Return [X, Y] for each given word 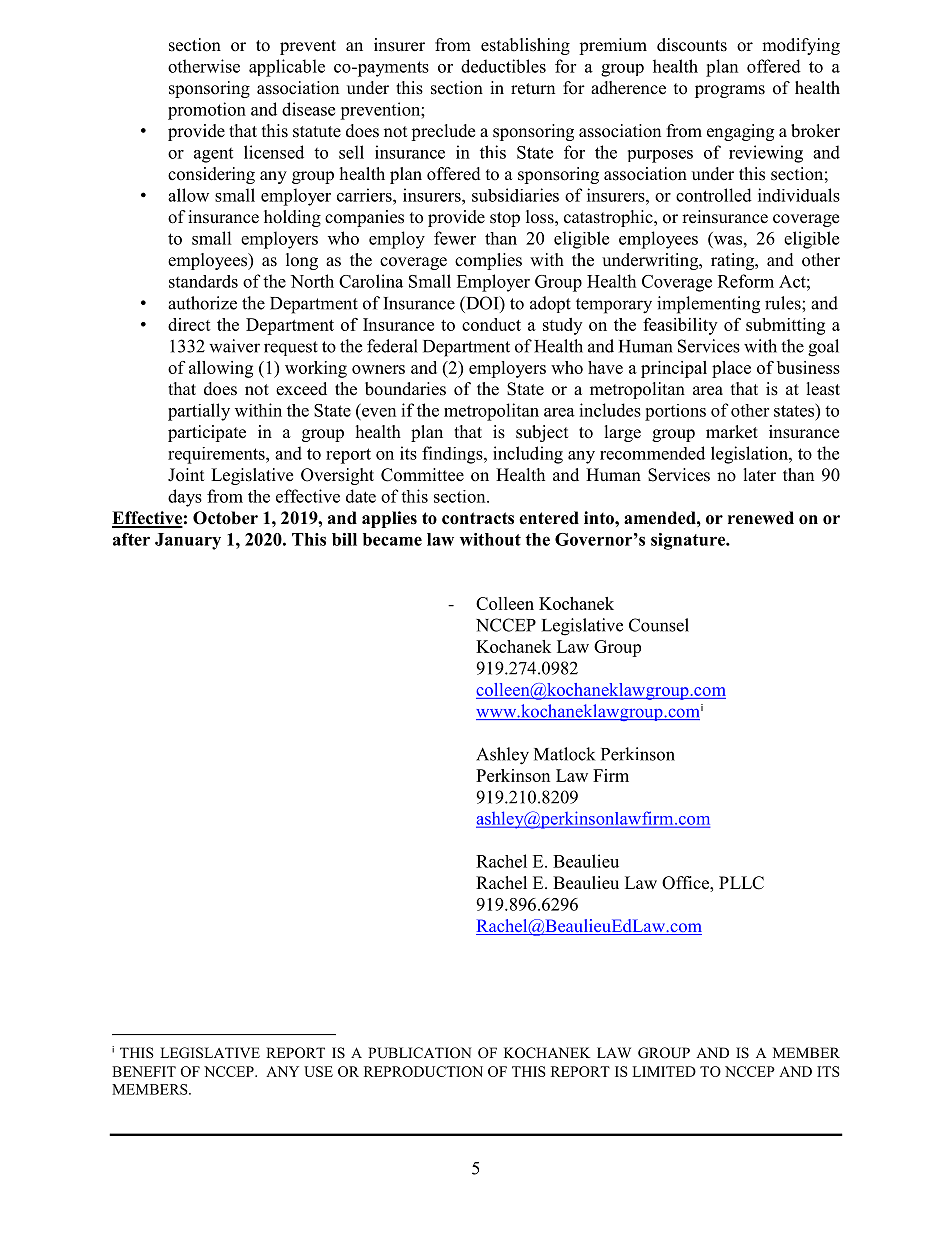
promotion [207, 111]
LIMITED [664, 1071]
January [188, 541]
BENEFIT [144, 1071]
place [731, 369]
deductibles [503, 66]
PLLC [741, 883]
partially [199, 412]
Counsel [659, 625]
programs [730, 91]
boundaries [405, 389]
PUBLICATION [419, 1053]
